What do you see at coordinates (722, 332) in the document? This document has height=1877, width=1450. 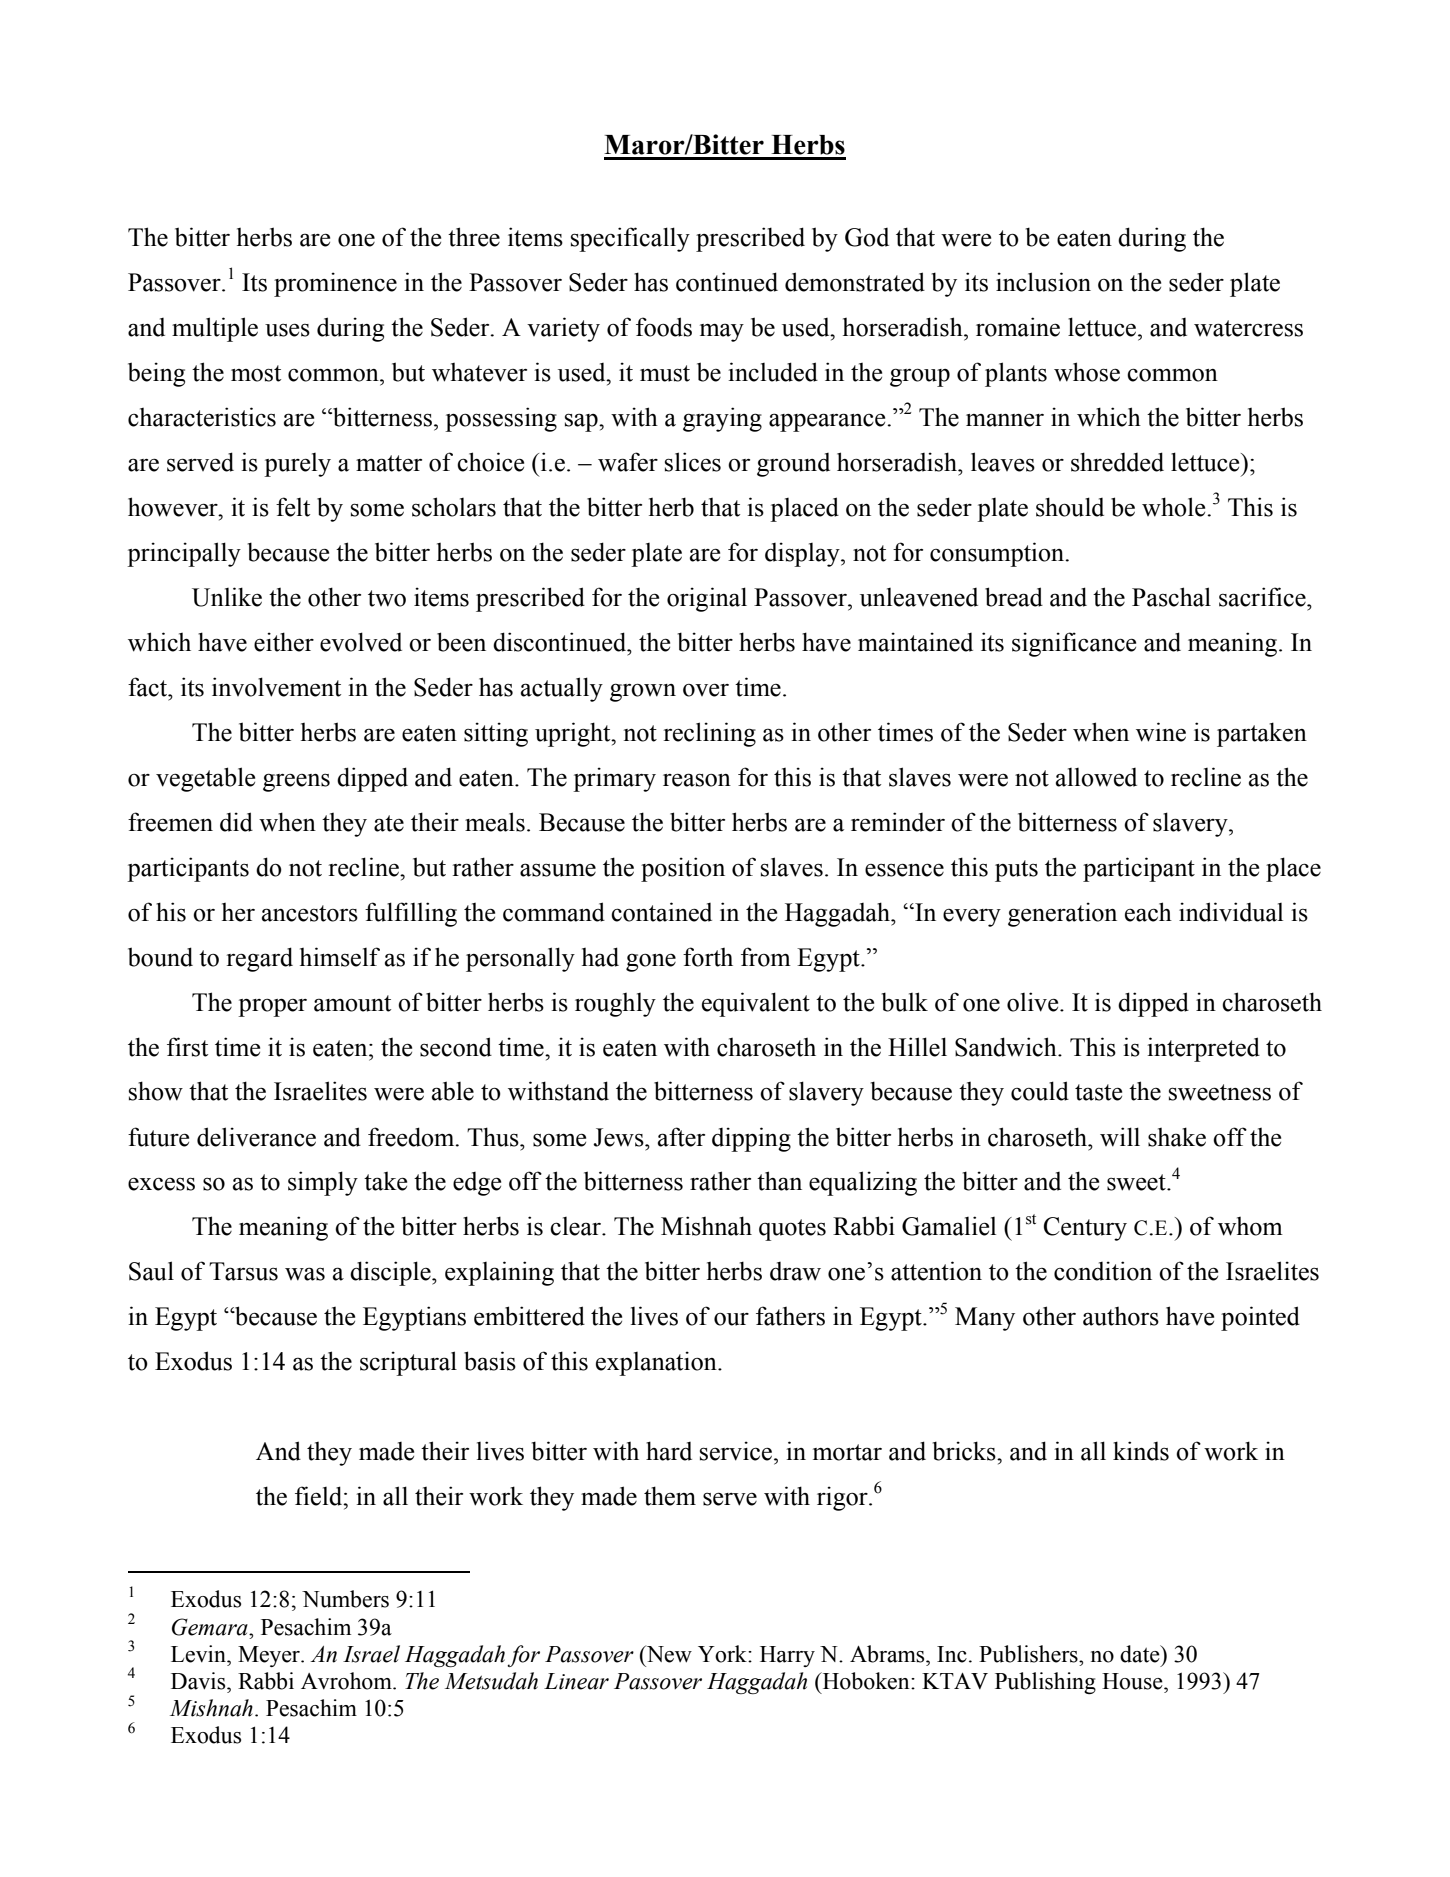 I see `may` at bounding box center [722, 332].
